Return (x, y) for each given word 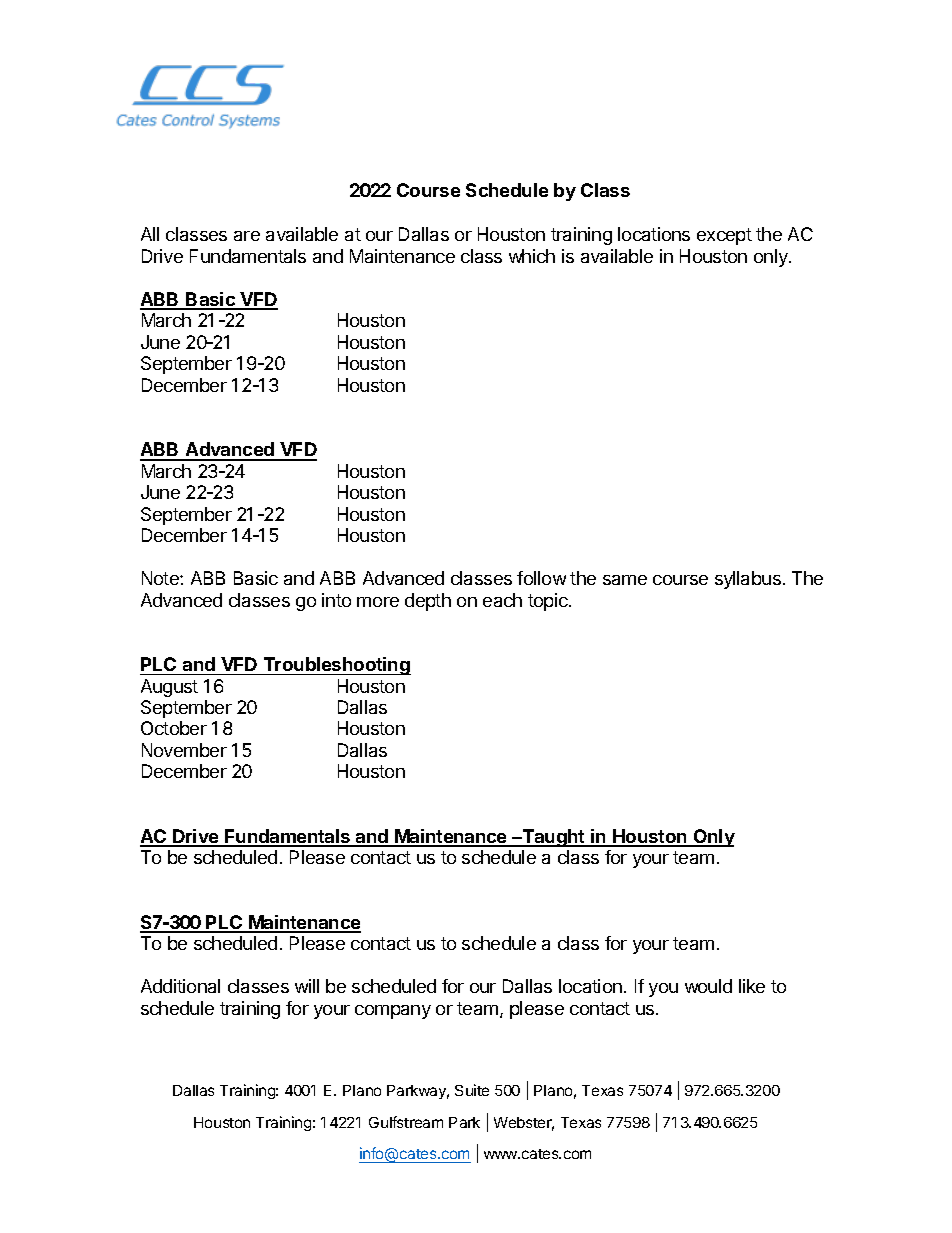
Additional (180, 986)
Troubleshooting (336, 666)
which (532, 256)
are (247, 236)
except (724, 236)
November (184, 750)
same (625, 580)
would (708, 986)
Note (161, 578)
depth (428, 602)
